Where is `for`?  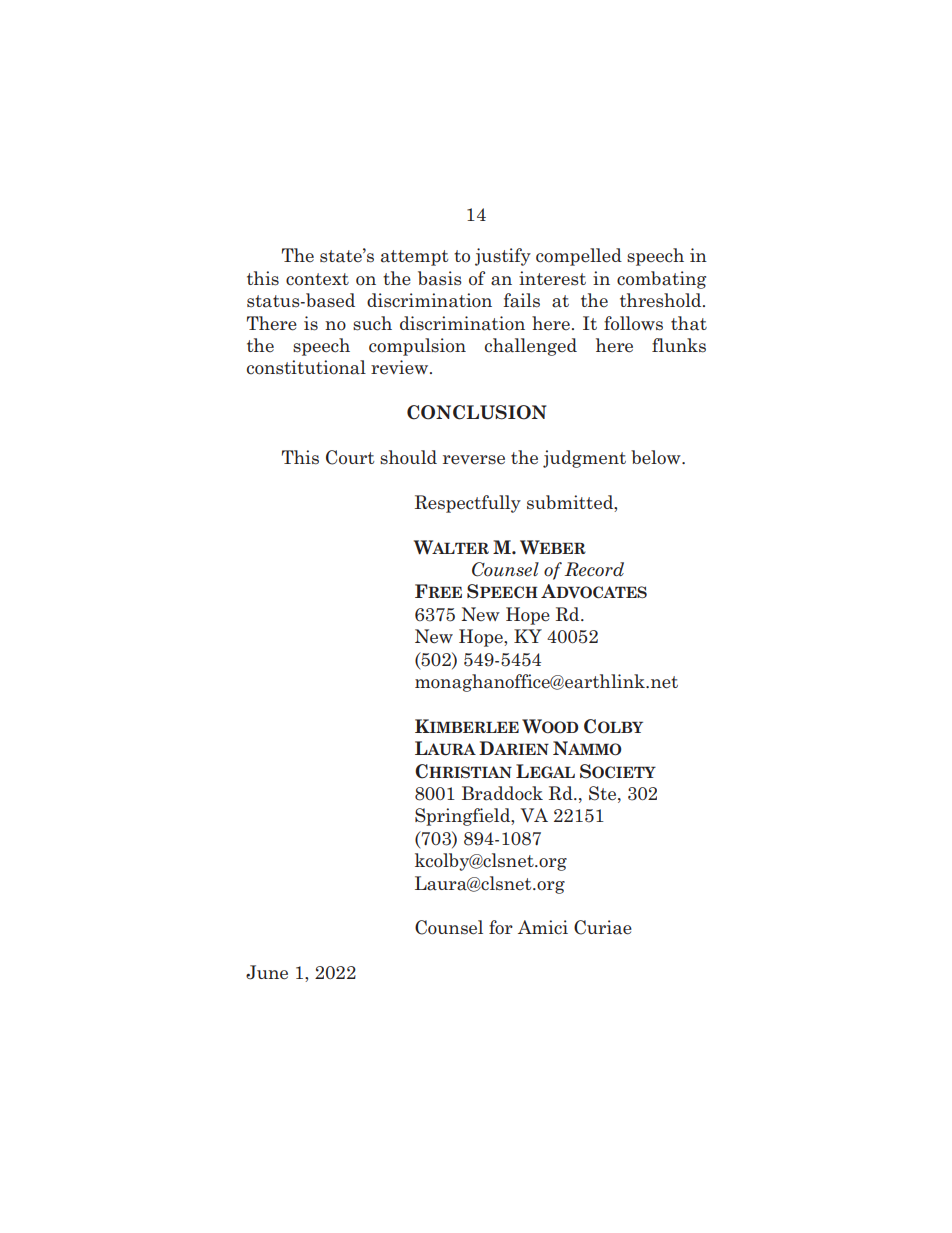
for is located at coordinates (501, 927).
